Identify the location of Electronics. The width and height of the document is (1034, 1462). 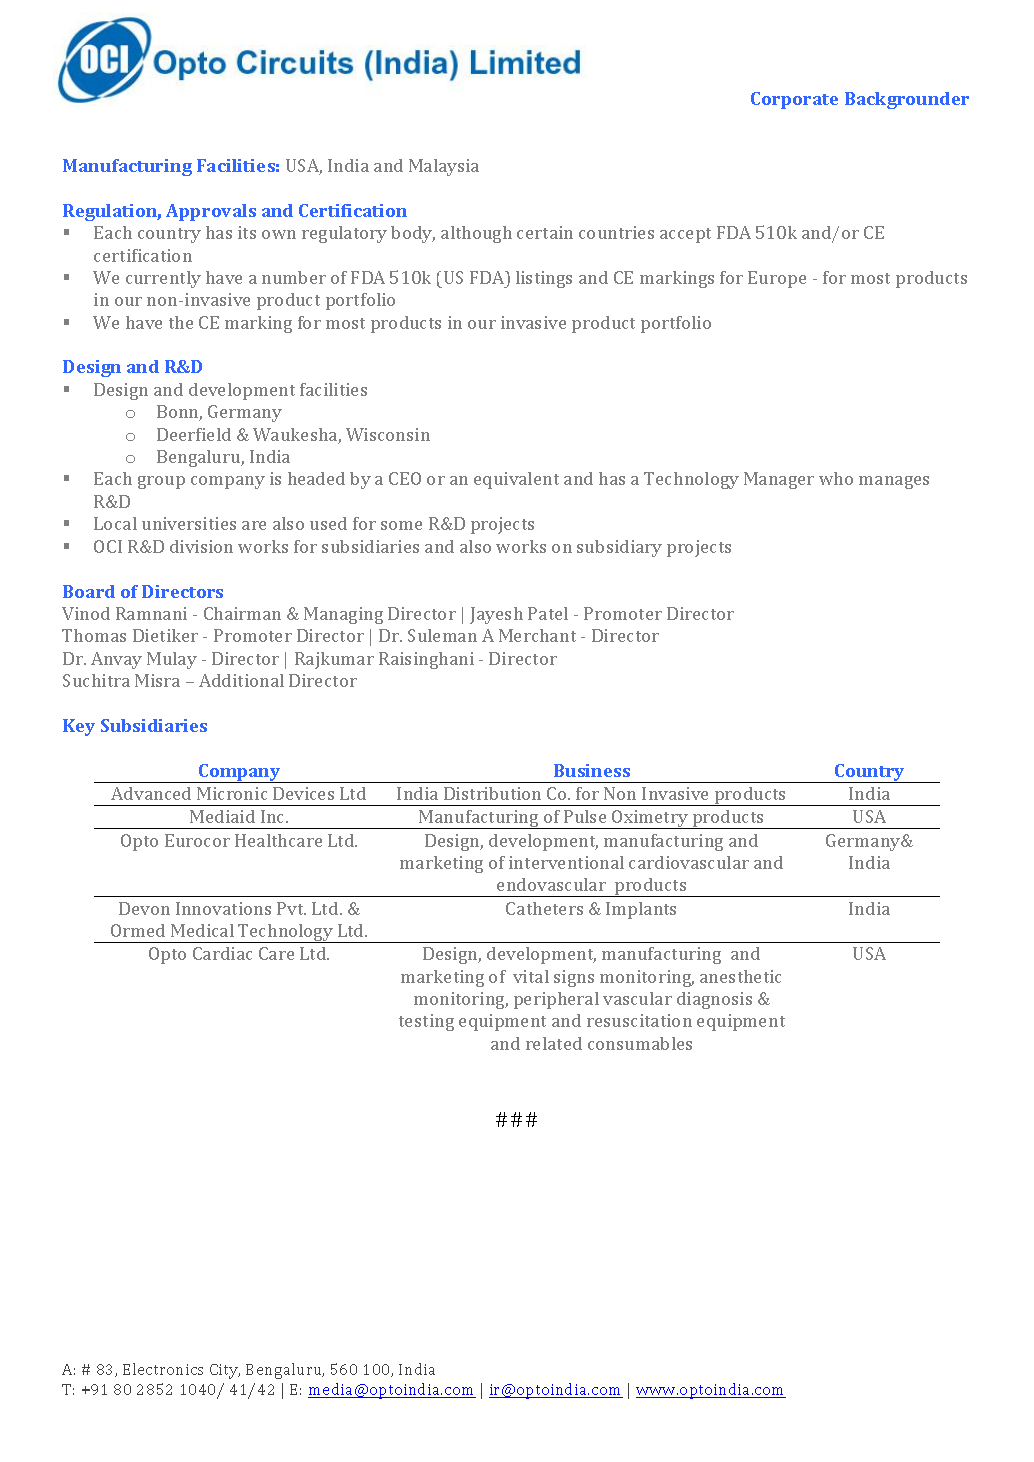
(163, 1369).
